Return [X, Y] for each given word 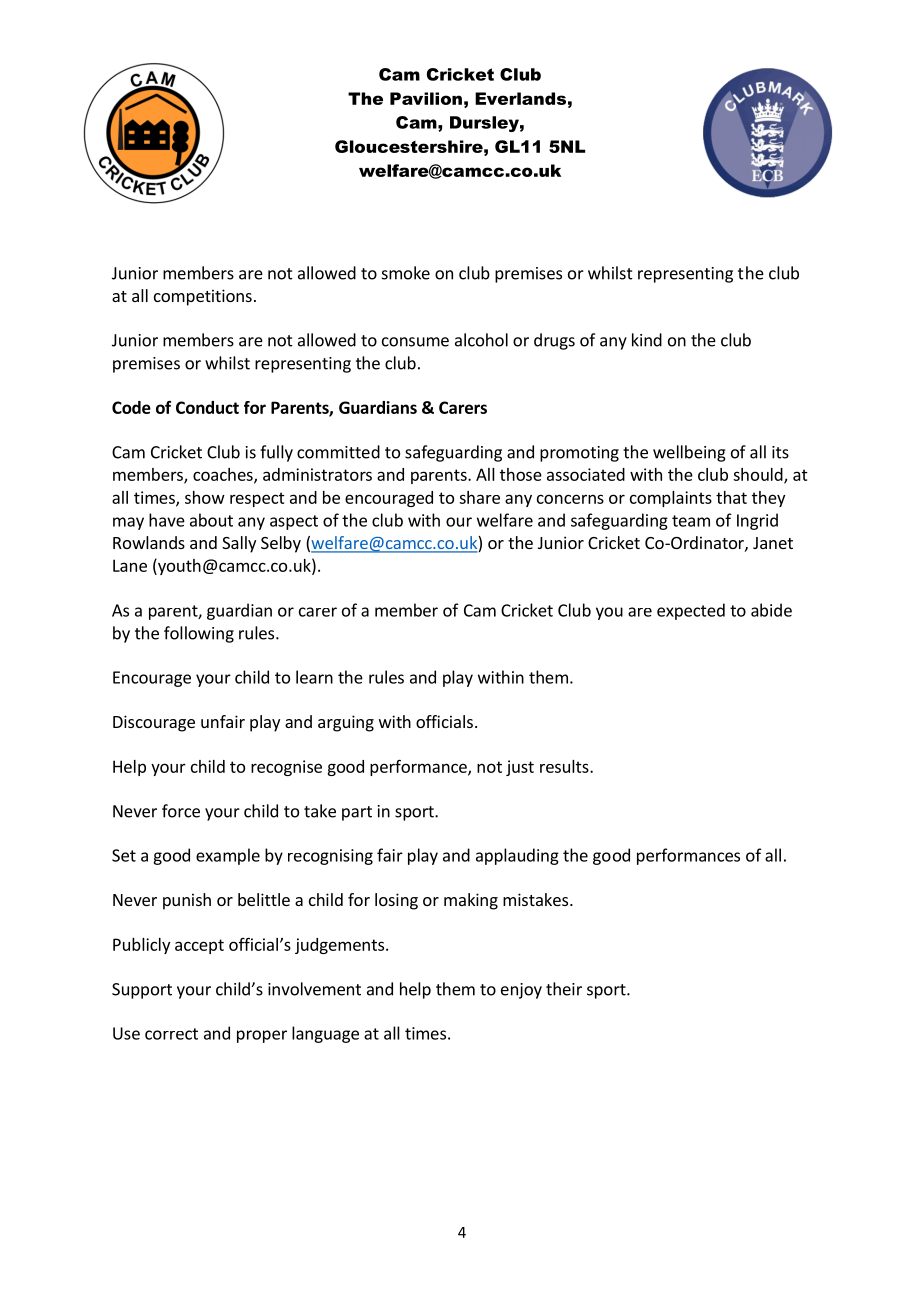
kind [647, 340]
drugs [554, 341]
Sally [239, 544]
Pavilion [426, 98]
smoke [406, 273]
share [479, 497]
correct [171, 1034]
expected [691, 611]
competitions [203, 297]
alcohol [481, 340]
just [520, 768]
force [181, 811]
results [565, 766]
